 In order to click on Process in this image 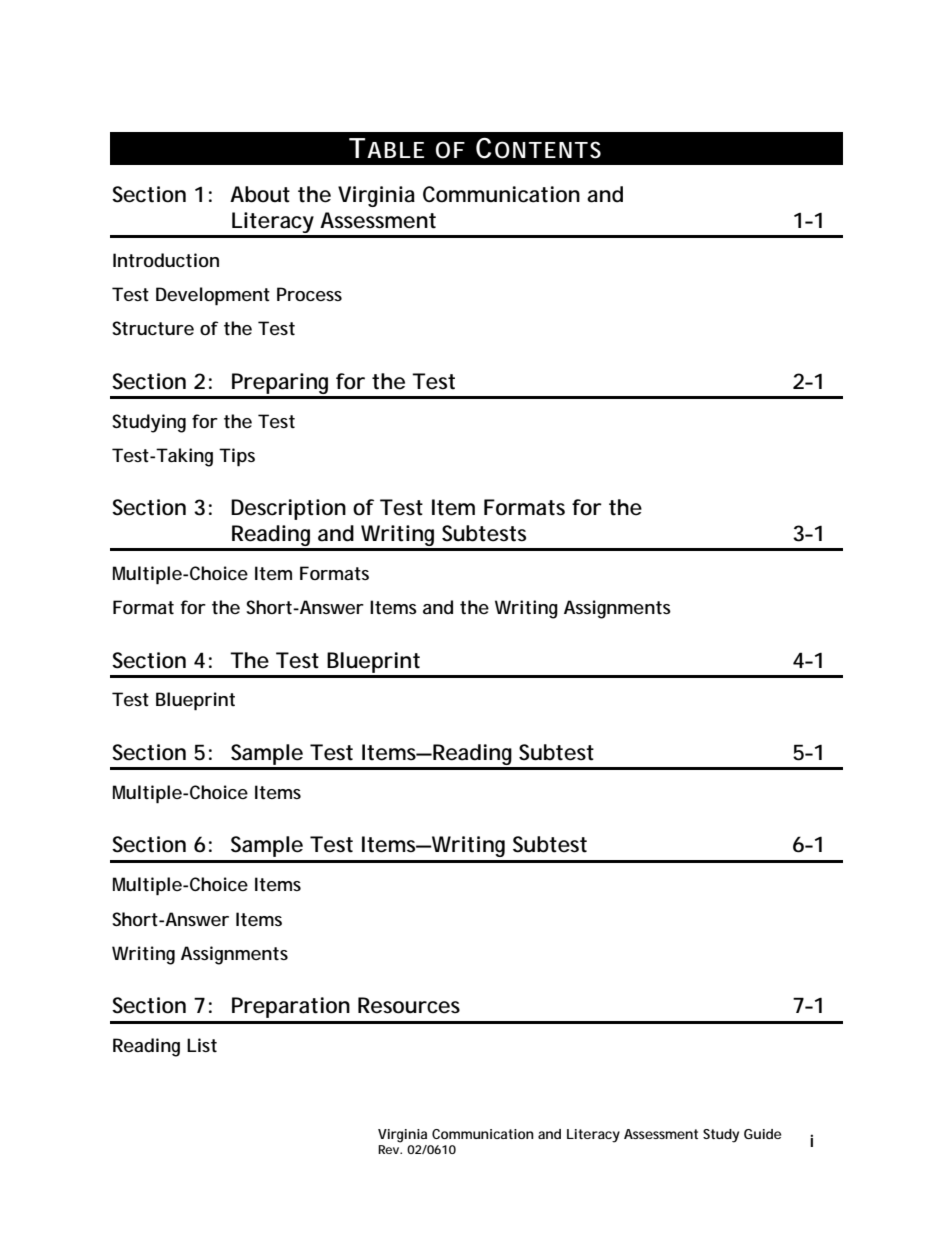, I will do `click(309, 294)`.
